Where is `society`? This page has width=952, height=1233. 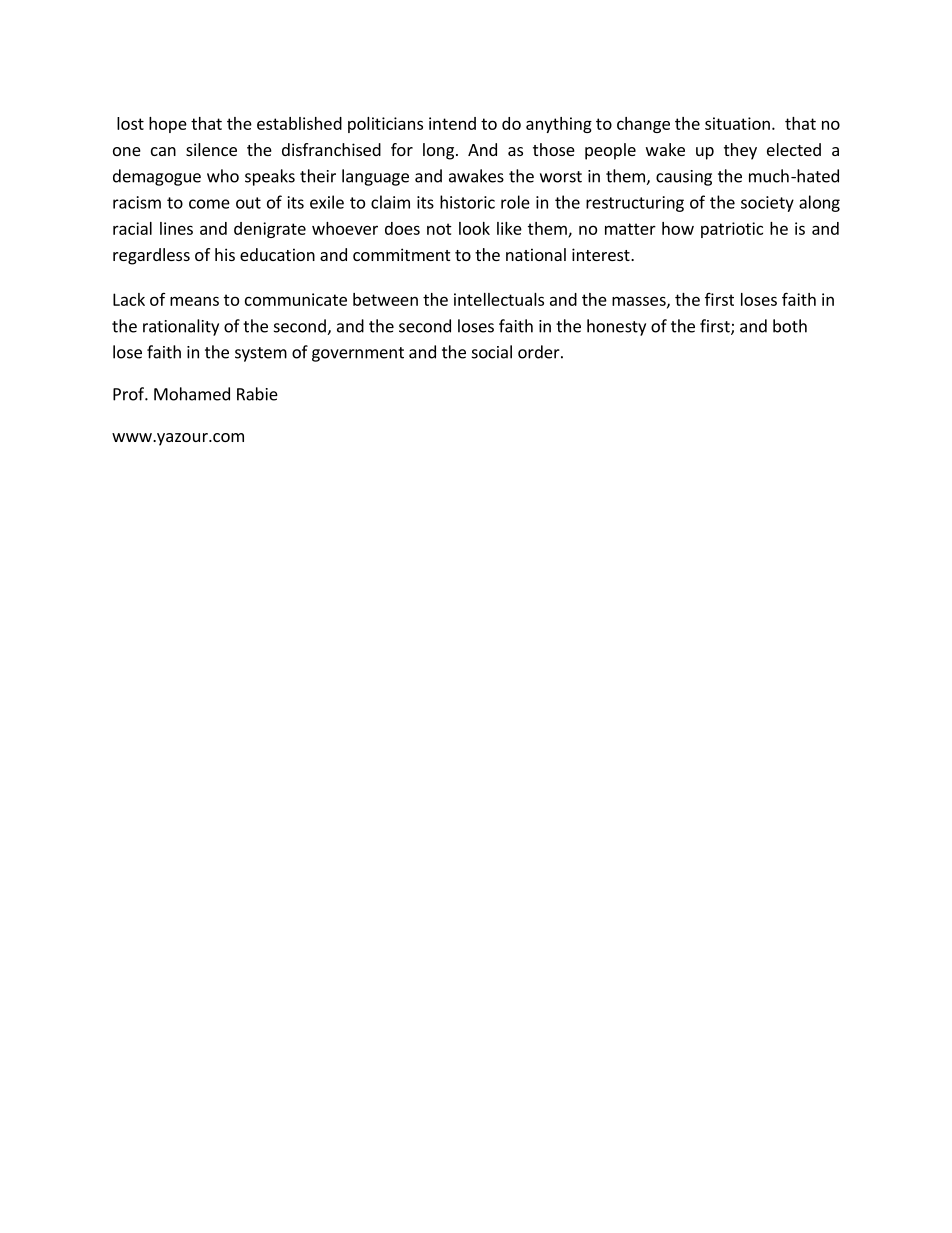
society is located at coordinates (767, 204).
